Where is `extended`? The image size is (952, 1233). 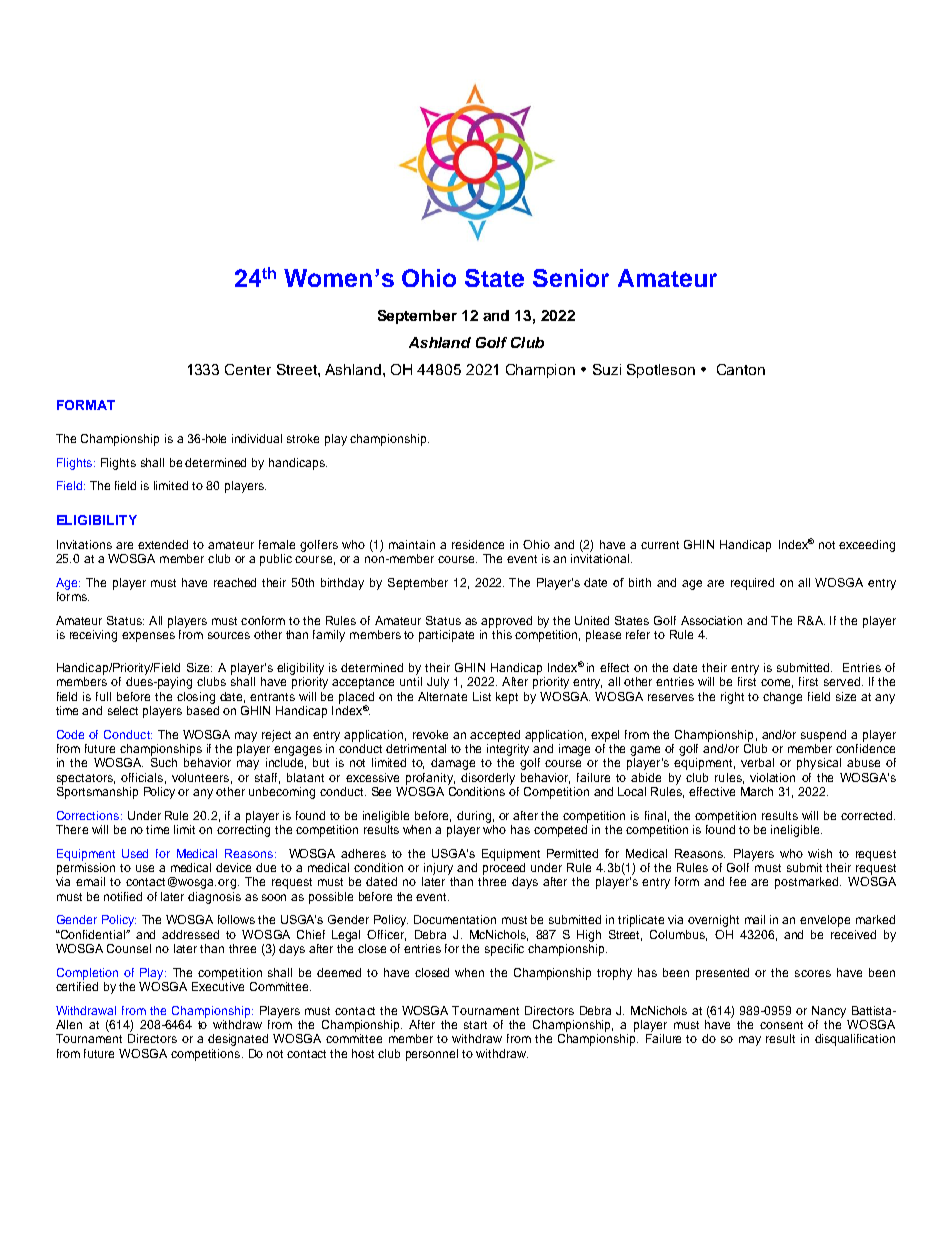 extended is located at coordinates (163, 544).
